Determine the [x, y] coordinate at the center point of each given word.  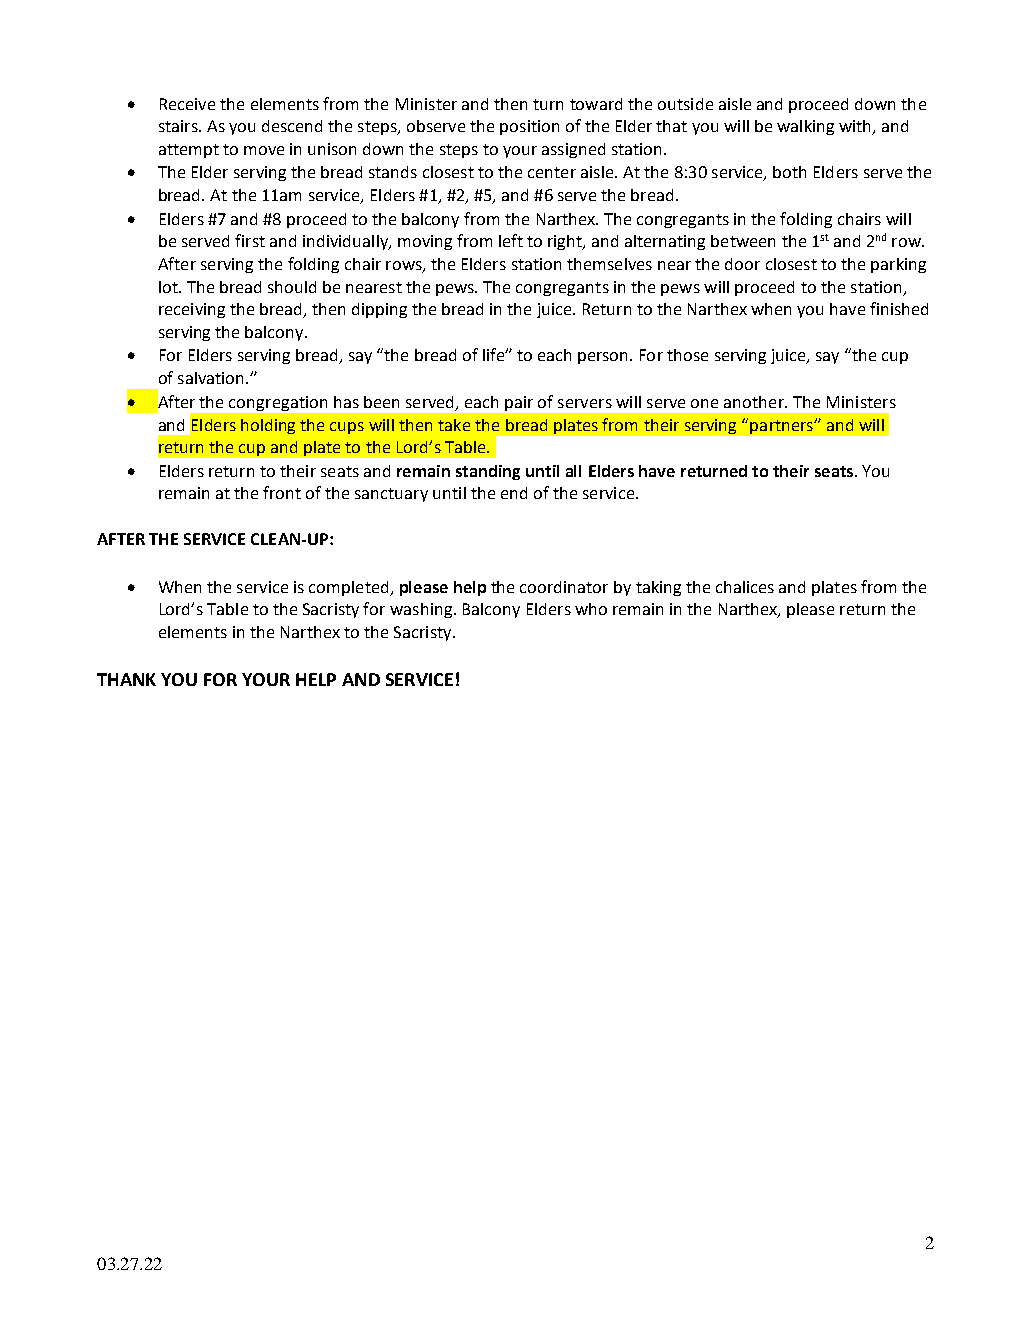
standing [488, 472]
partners [782, 427]
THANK [126, 679]
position [529, 127]
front [282, 492]
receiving [192, 310]
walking [805, 127]
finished [899, 308]
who [591, 609]
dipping [379, 310]
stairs [179, 126]
